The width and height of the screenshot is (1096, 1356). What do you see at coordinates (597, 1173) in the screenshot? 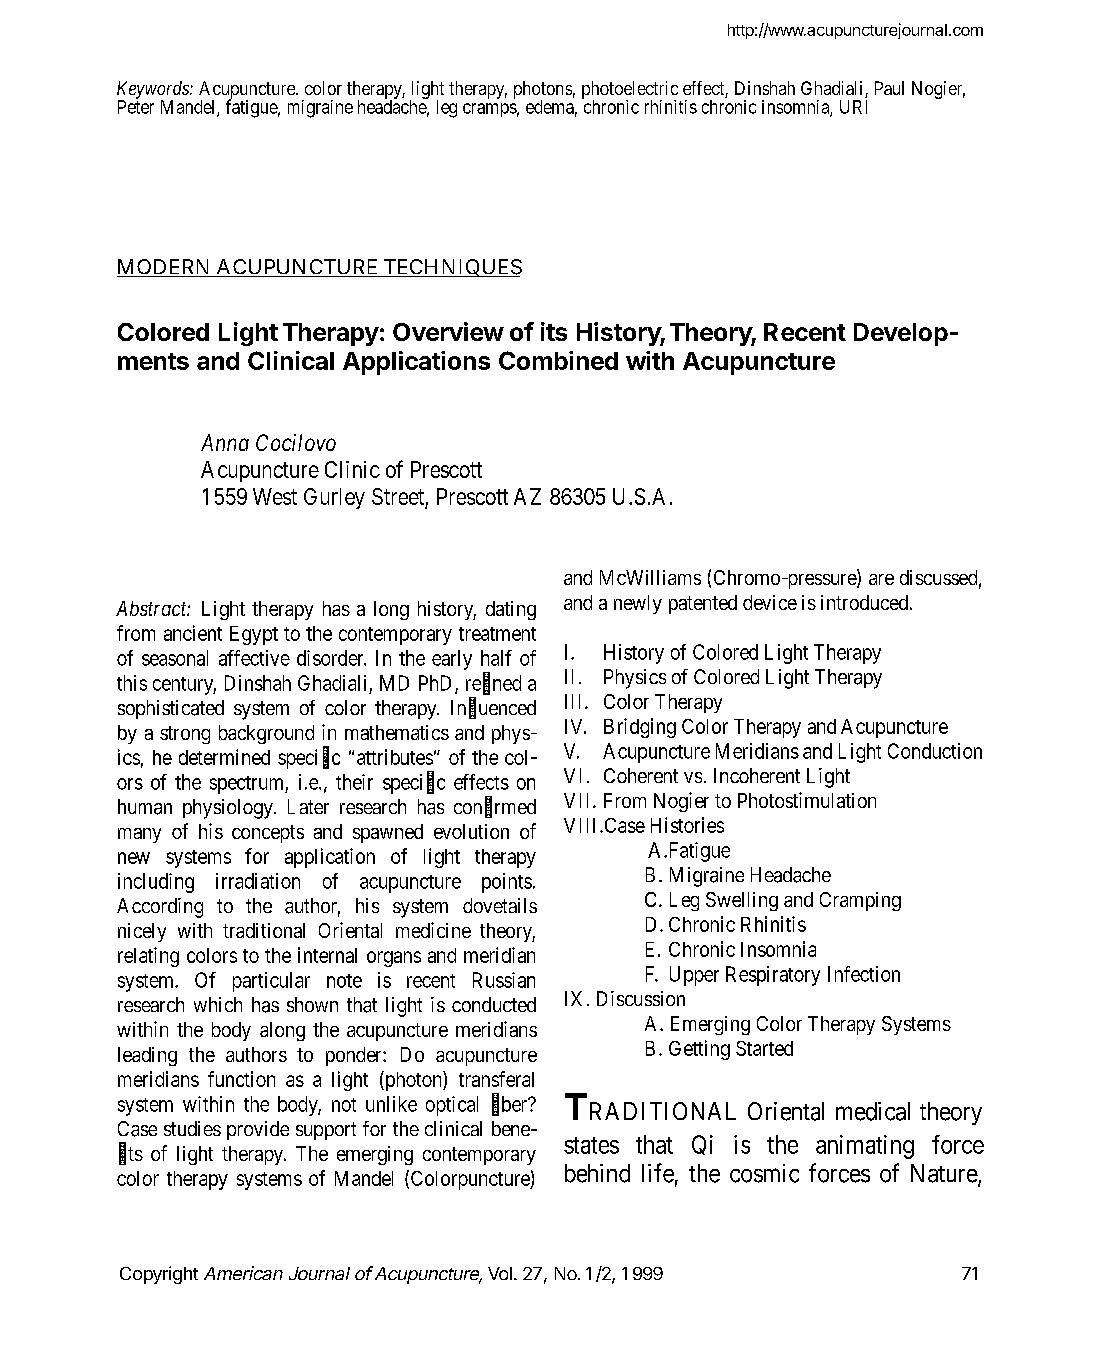
I see `behind` at bounding box center [597, 1173].
